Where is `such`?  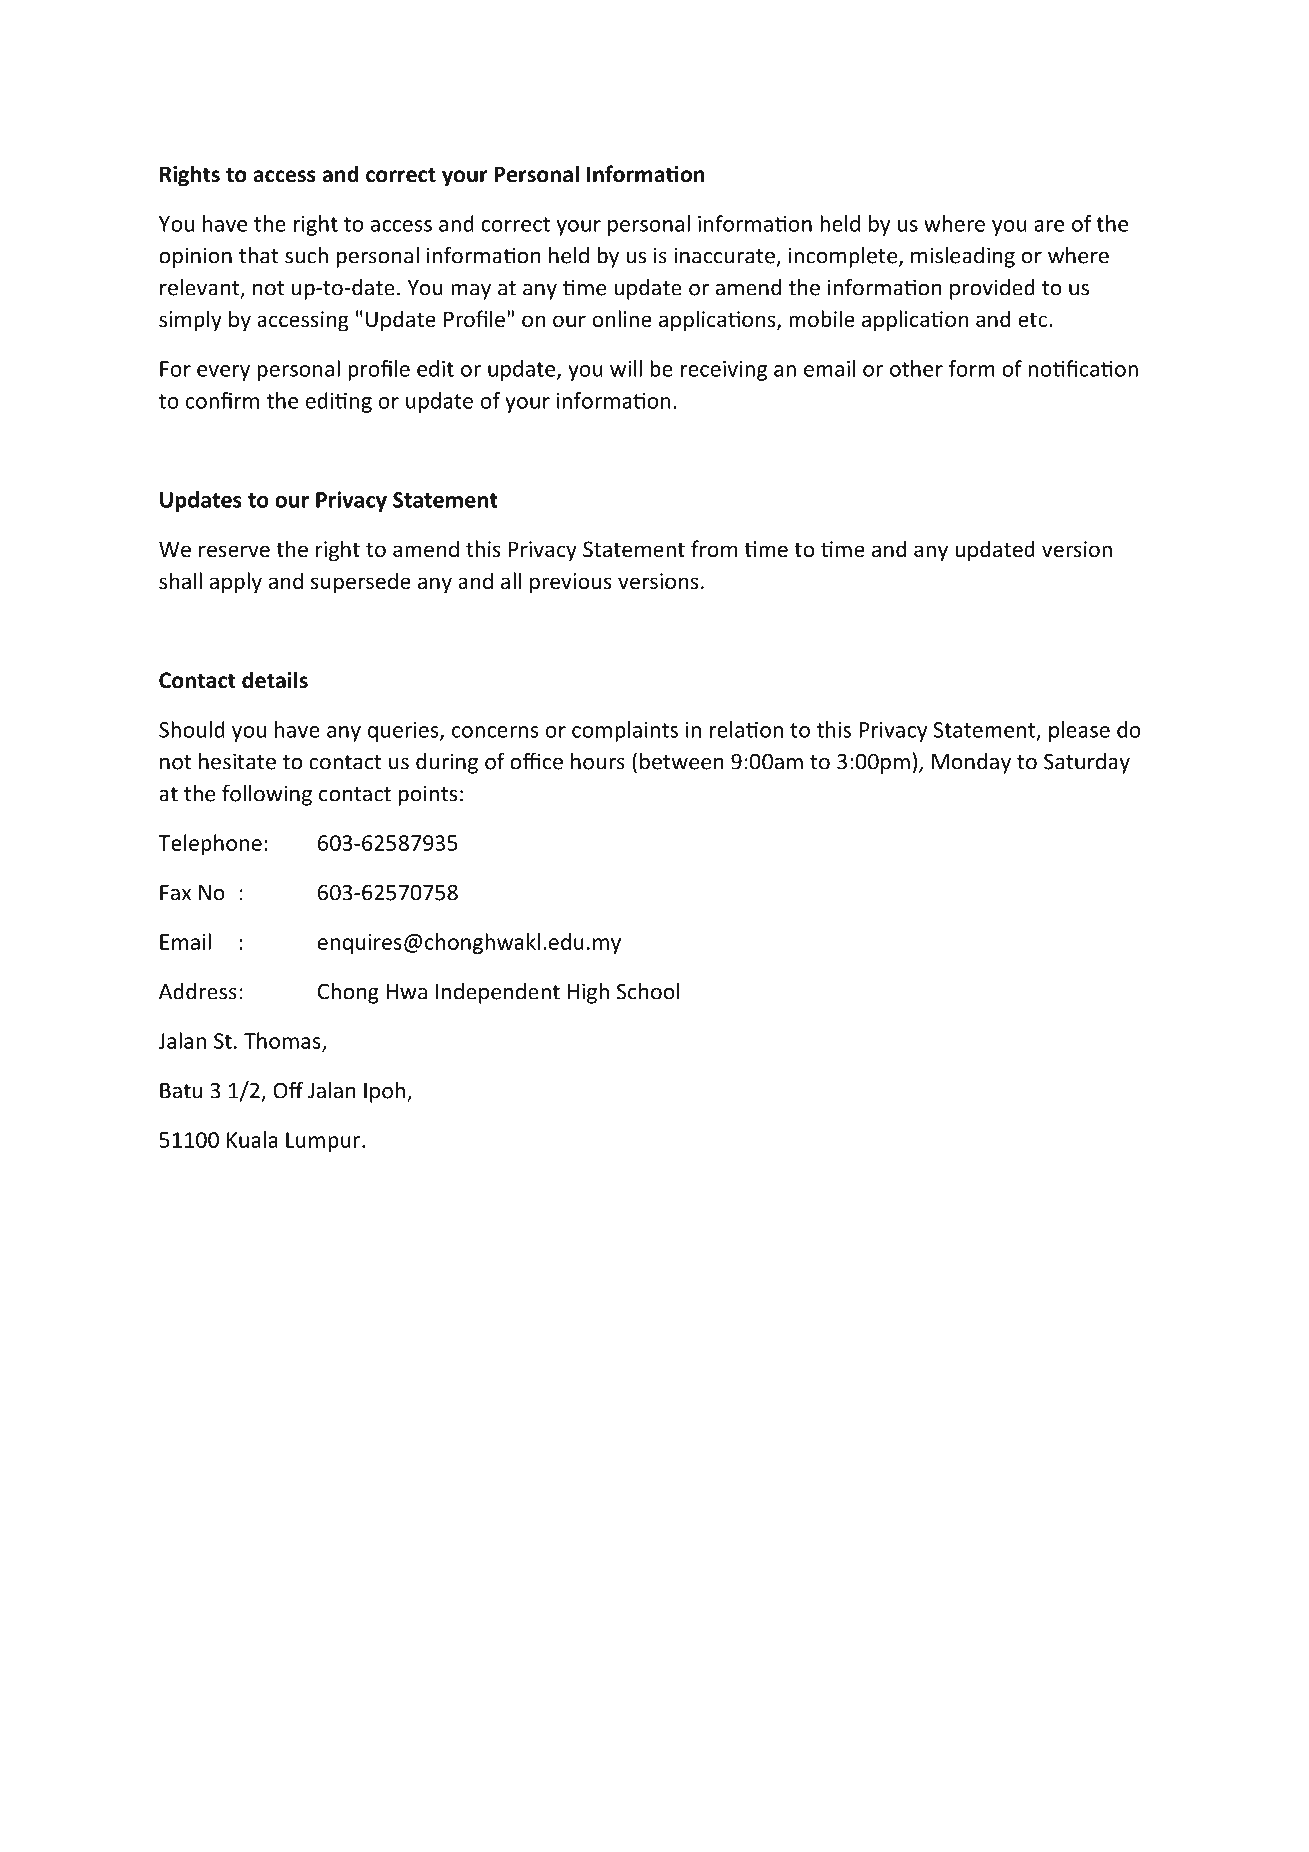
such is located at coordinates (306, 255).
